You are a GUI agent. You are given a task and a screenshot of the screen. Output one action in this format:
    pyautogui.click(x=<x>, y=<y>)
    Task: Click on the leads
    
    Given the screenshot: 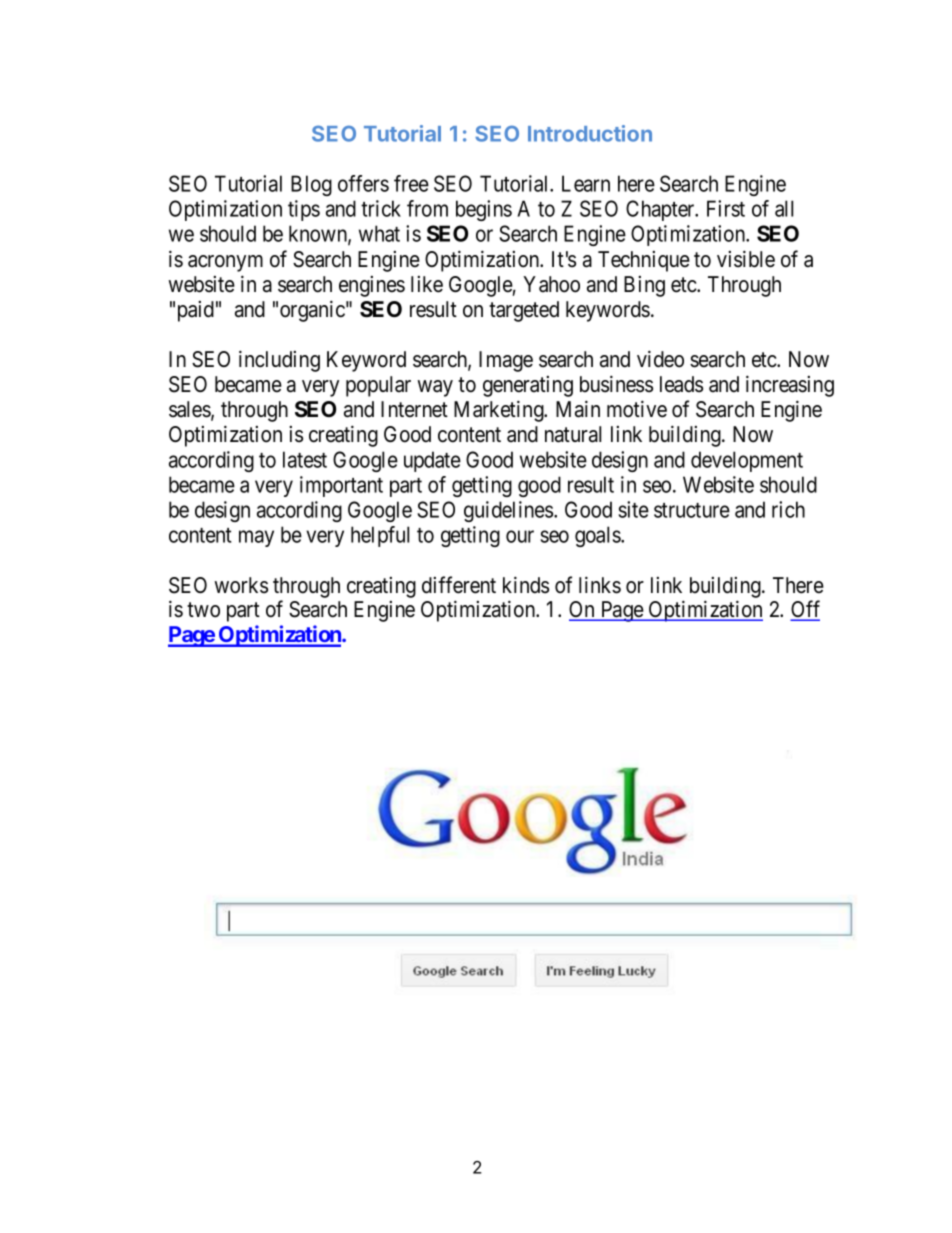 What is the action you would take?
    pyautogui.click(x=681, y=384)
